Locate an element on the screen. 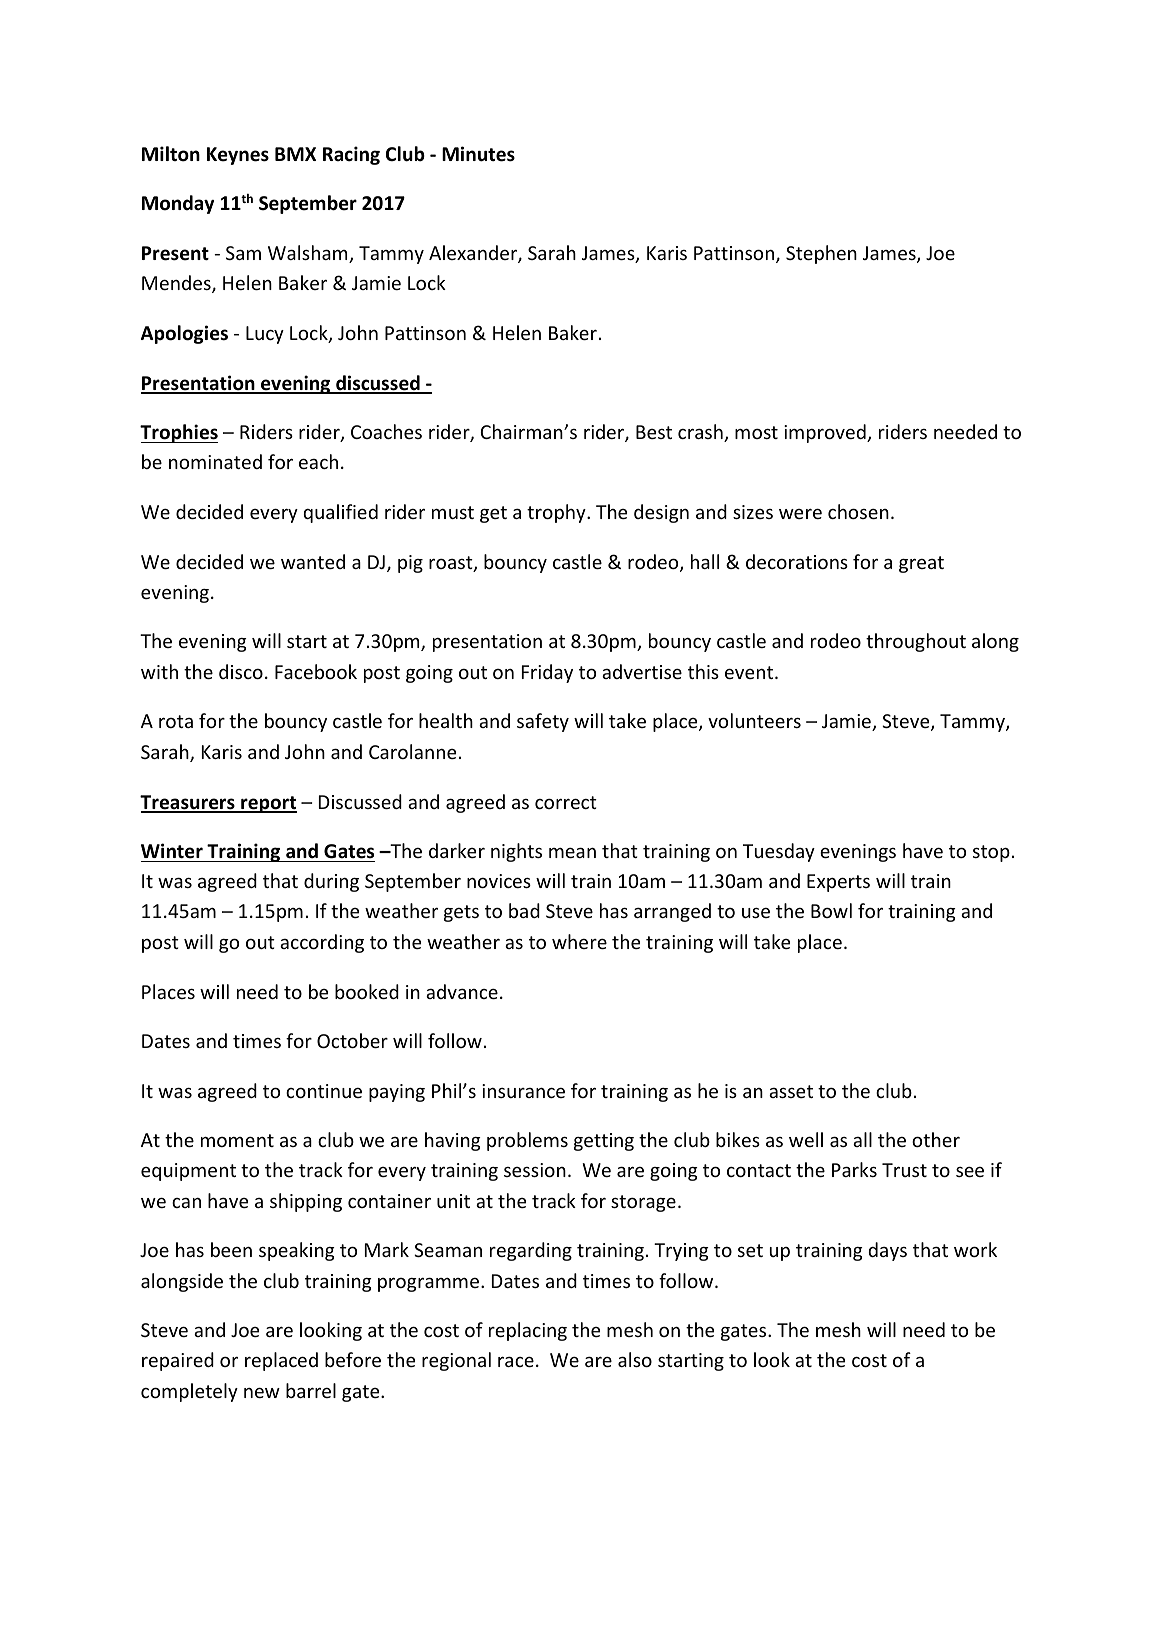 The width and height of the screenshot is (1163, 1645). nominated is located at coordinates (215, 461).
